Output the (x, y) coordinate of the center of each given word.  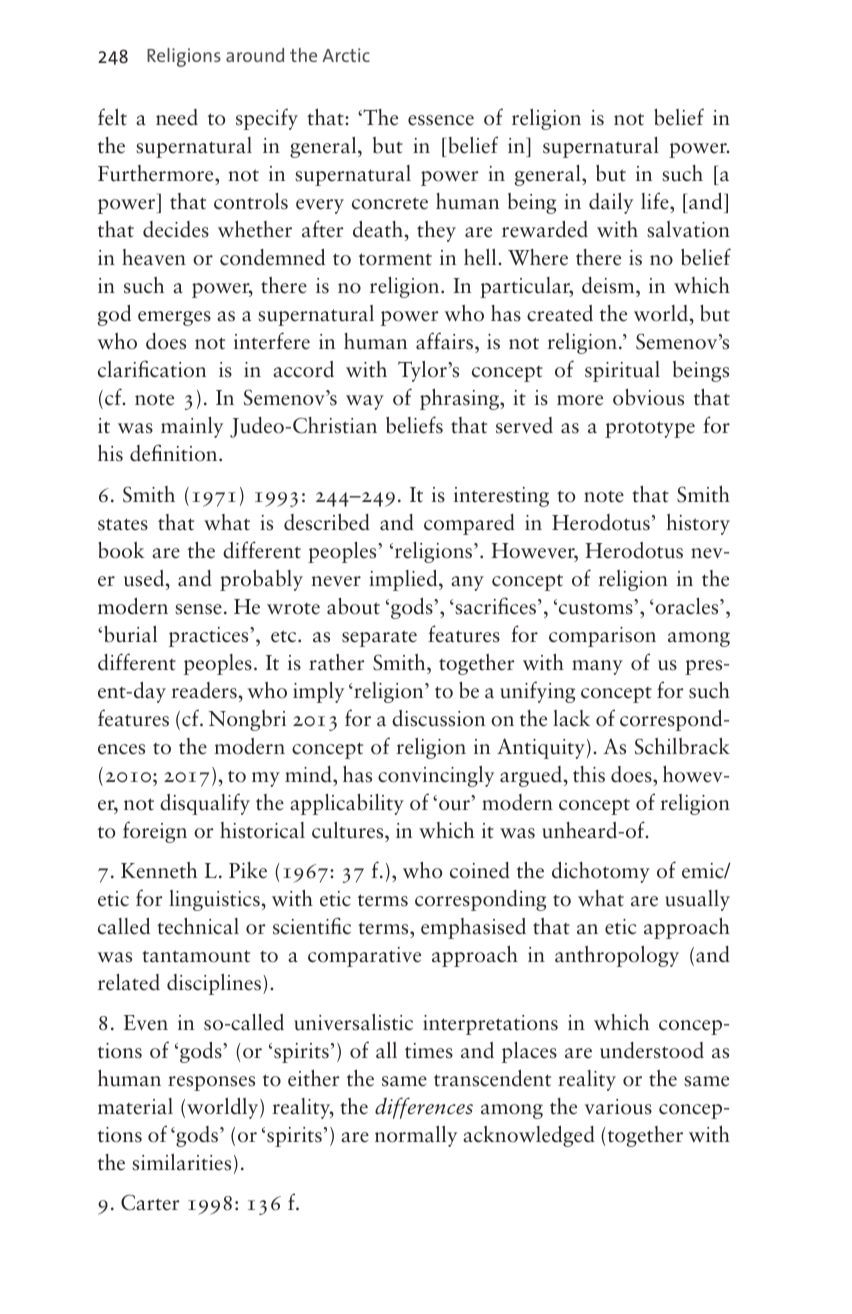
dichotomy (601, 872)
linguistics (214, 900)
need (177, 117)
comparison (602, 637)
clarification (152, 369)
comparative (364, 957)
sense (198, 609)
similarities (181, 1162)
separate (379, 638)
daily (611, 203)
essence (441, 120)
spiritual (622, 371)
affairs (446, 342)
